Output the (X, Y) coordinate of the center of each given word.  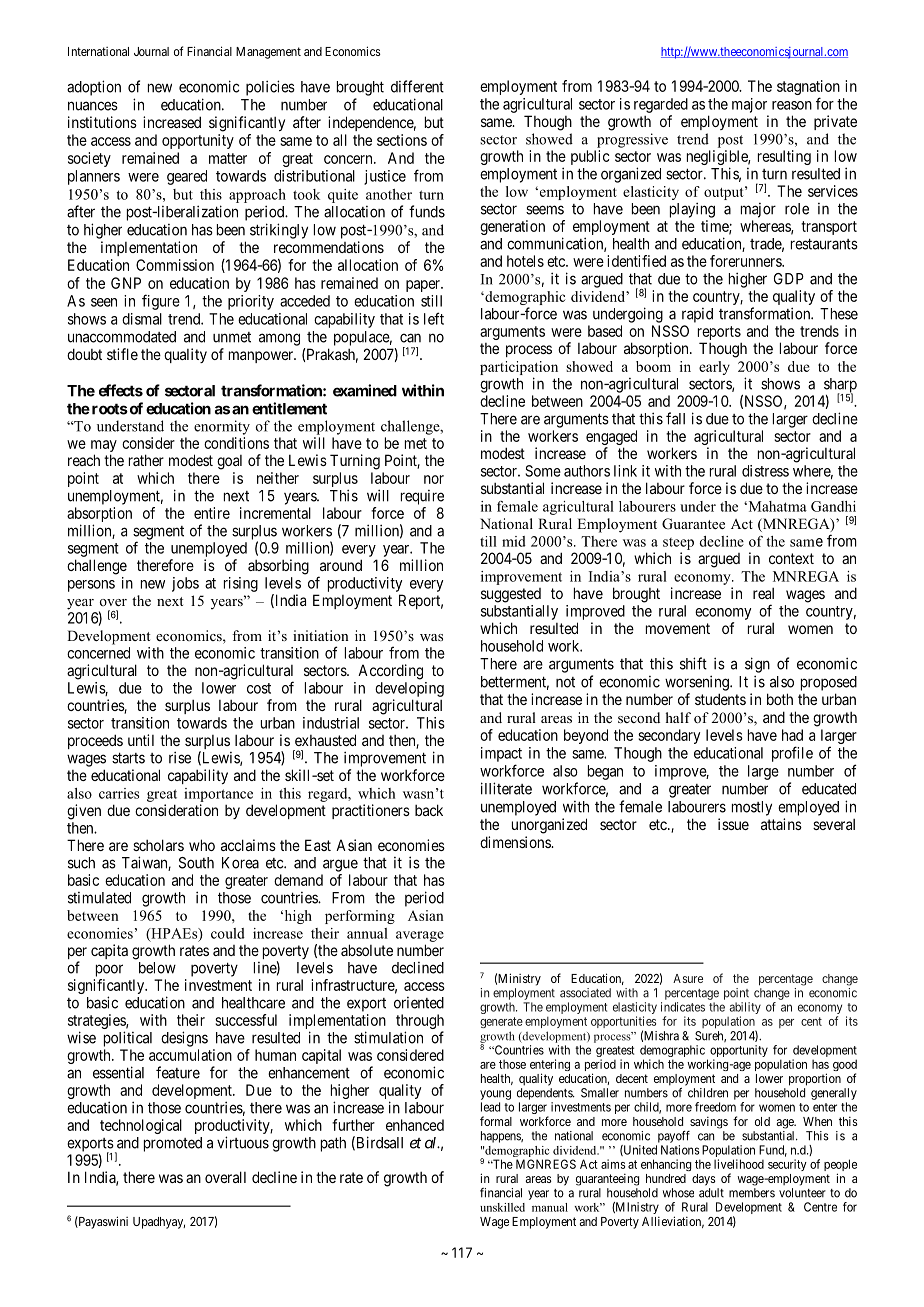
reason (792, 105)
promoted (173, 1144)
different (417, 86)
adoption (94, 88)
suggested (511, 595)
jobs (185, 584)
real (763, 593)
